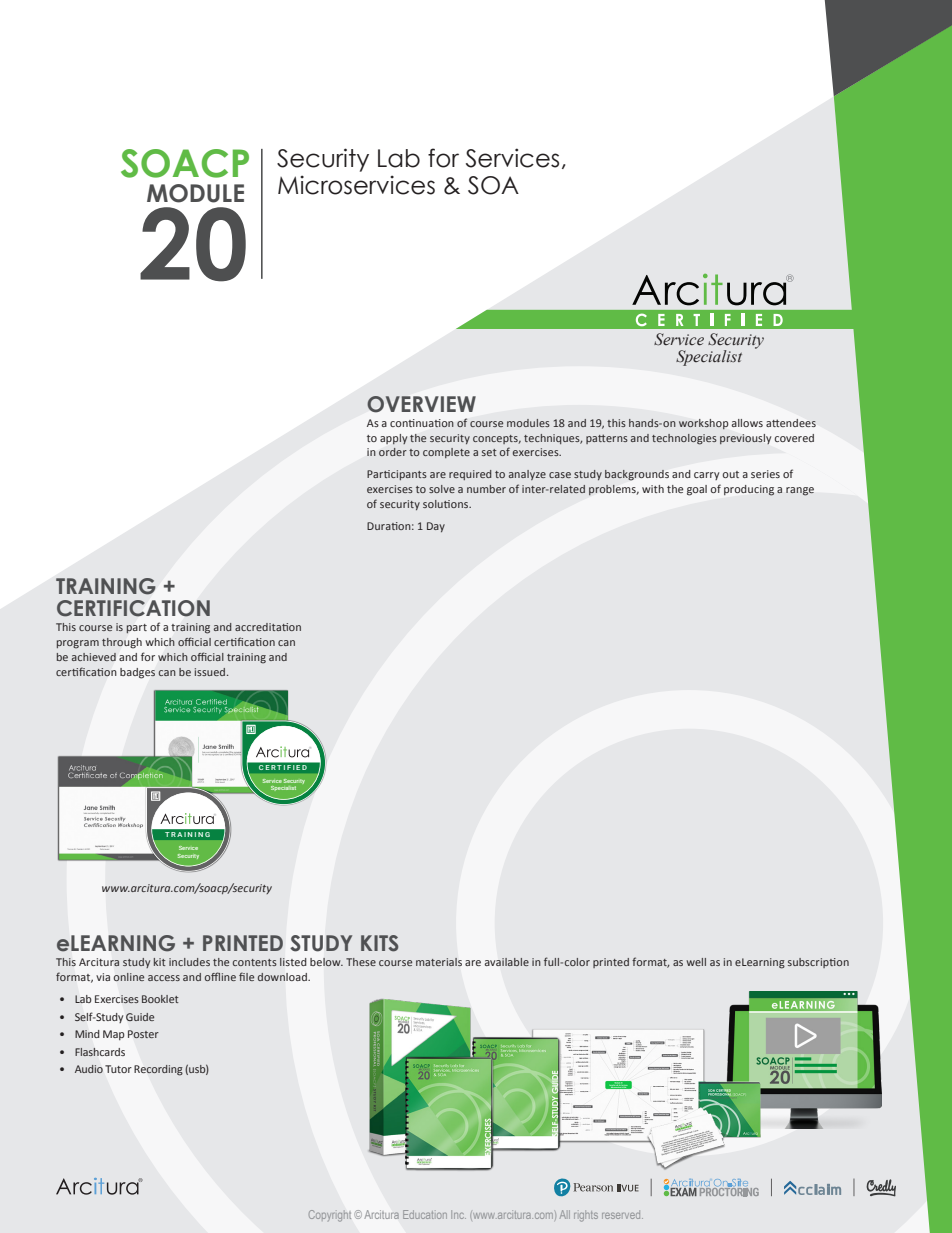 This screenshot has width=952, height=1233. I want to click on well, so click(696, 962).
